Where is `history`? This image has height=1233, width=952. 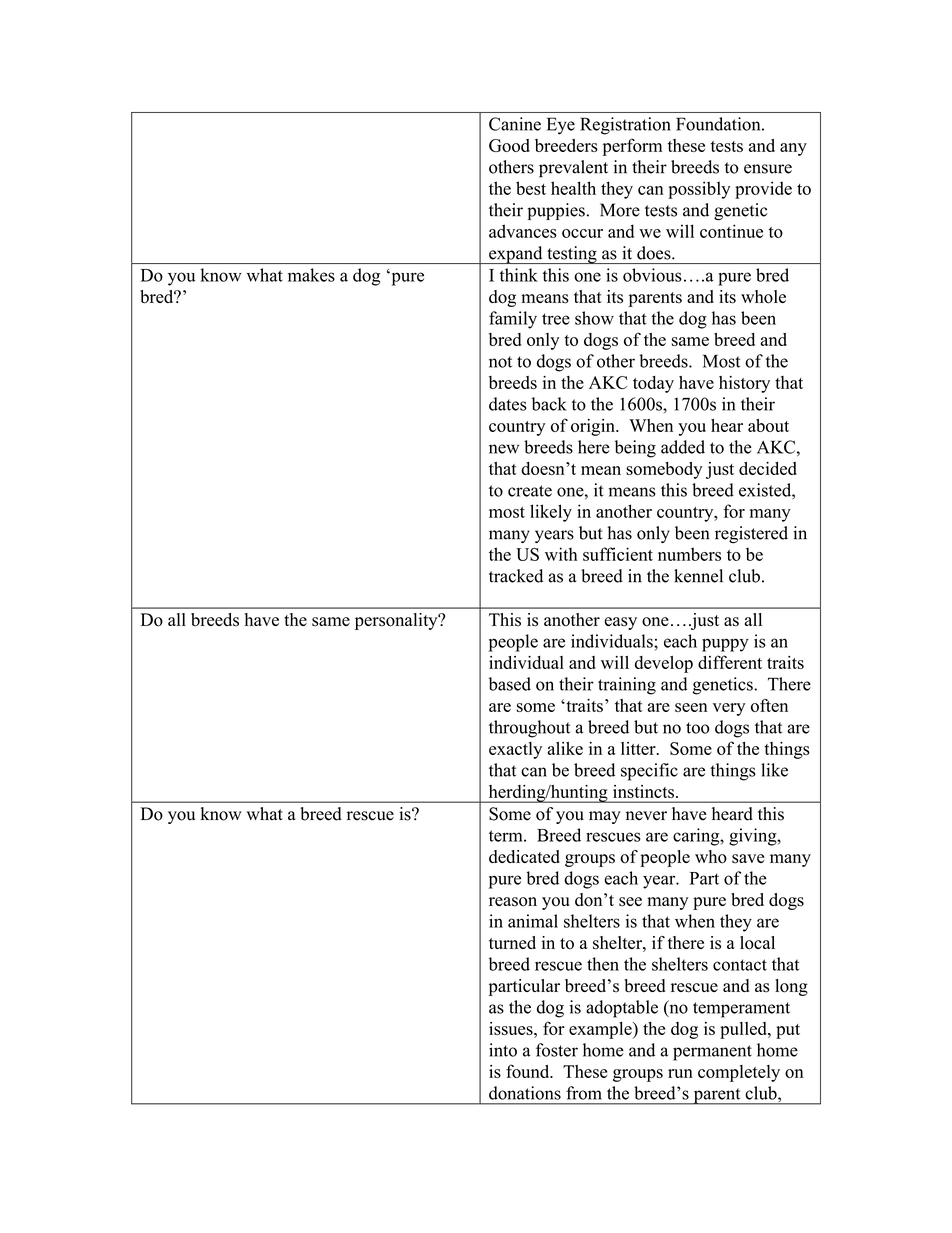 history is located at coordinates (744, 384).
